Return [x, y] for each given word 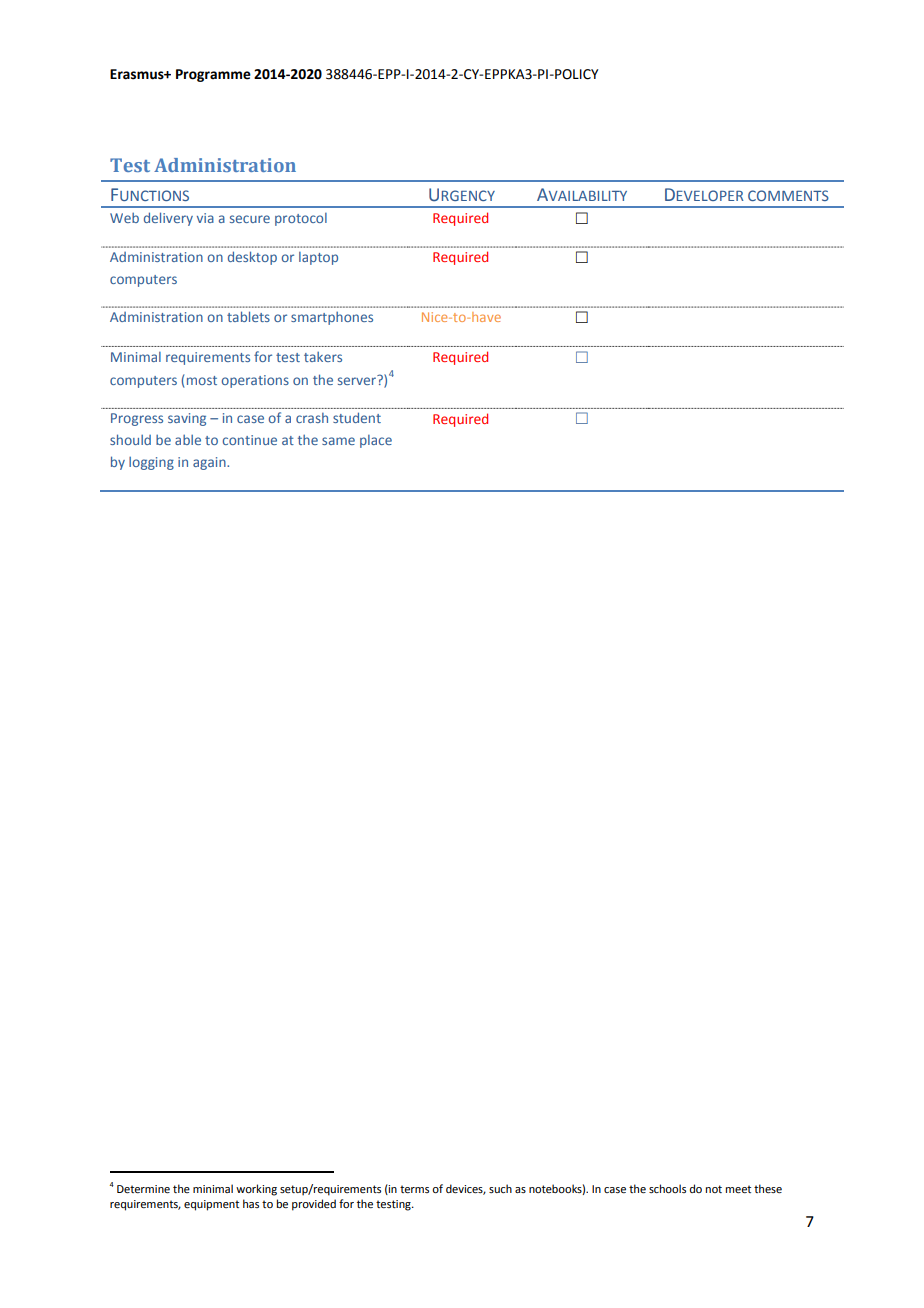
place [376, 441]
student [357, 417]
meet [738, 1189]
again [210, 463]
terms [414, 1189]
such [500, 1188]
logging [151, 463]
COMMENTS [788, 195]
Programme [213, 75]
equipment [211, 1205]
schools [667, 1188]
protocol [301, 219]
